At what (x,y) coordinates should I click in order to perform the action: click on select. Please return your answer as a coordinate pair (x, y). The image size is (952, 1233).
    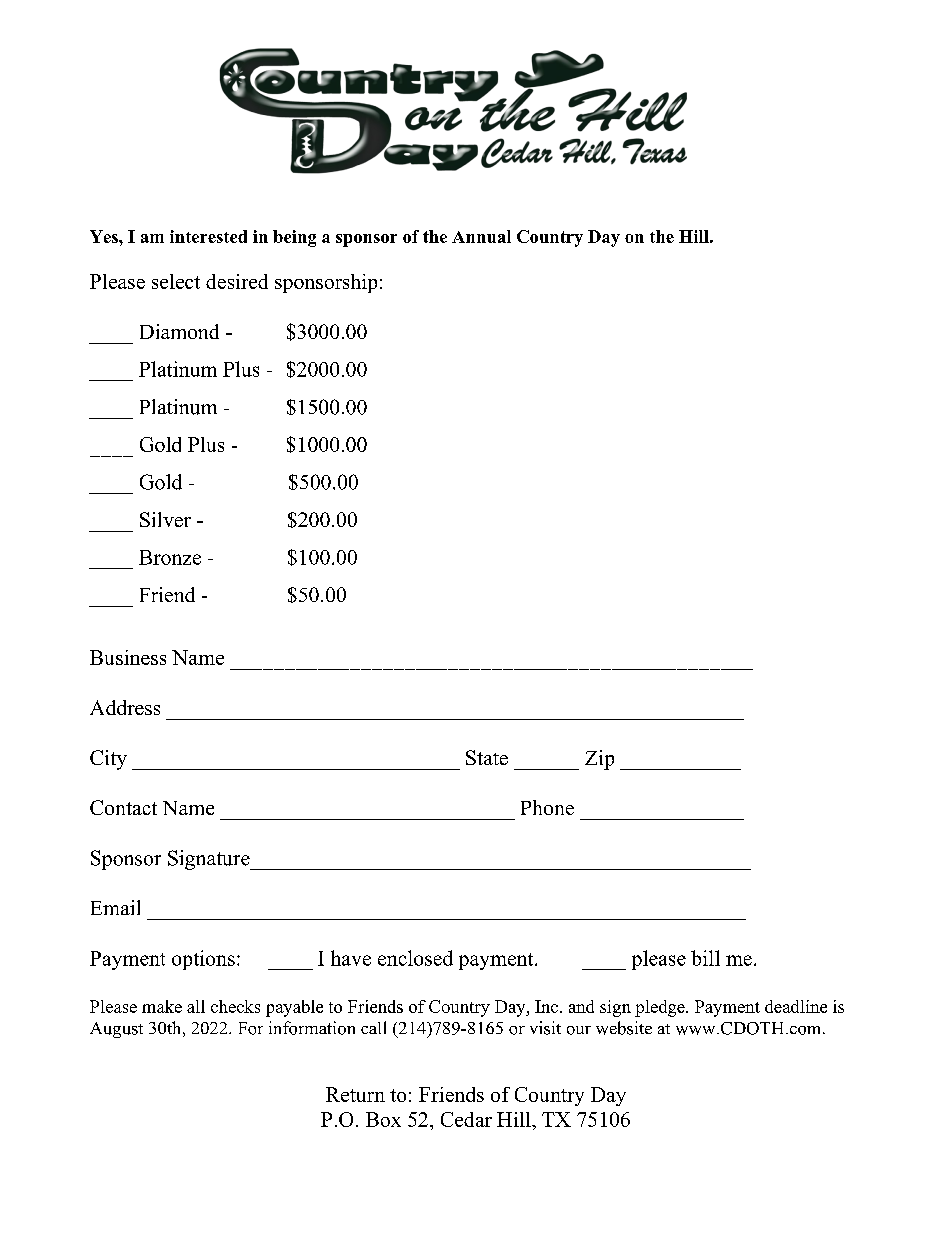
    Looking at the image, I should click on (176, 281).
